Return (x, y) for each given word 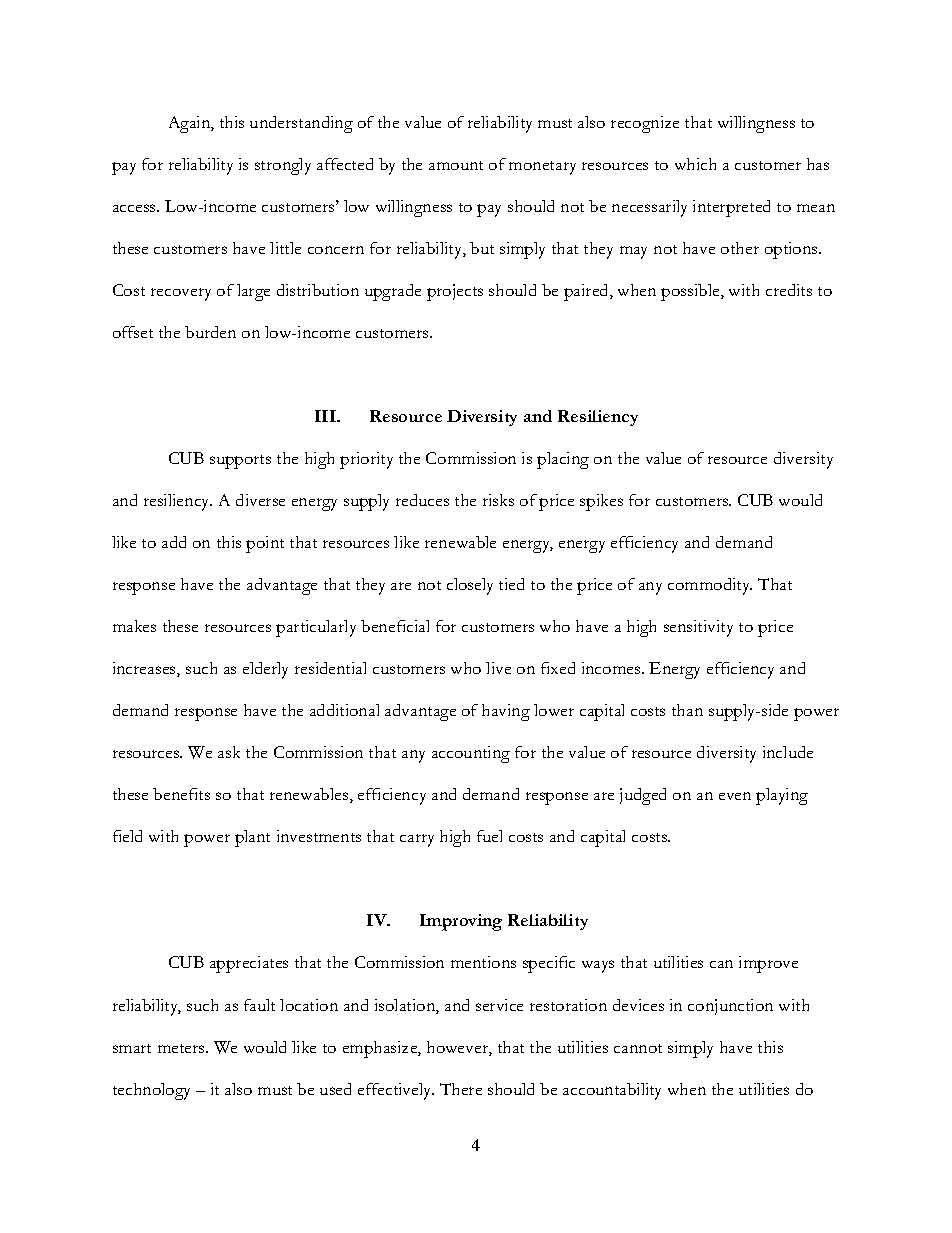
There (461, 1089)
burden (210, 332)
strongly (283, 166)
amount (456, 165)
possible (691, 292)
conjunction (730, 1007)
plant (252, 838)
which (695, 164)
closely (470, 586)
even (735, 796)
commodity (710, 586)
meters (182, 1048)
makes (134, 626)
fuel (489, 836)
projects (455, 292)
